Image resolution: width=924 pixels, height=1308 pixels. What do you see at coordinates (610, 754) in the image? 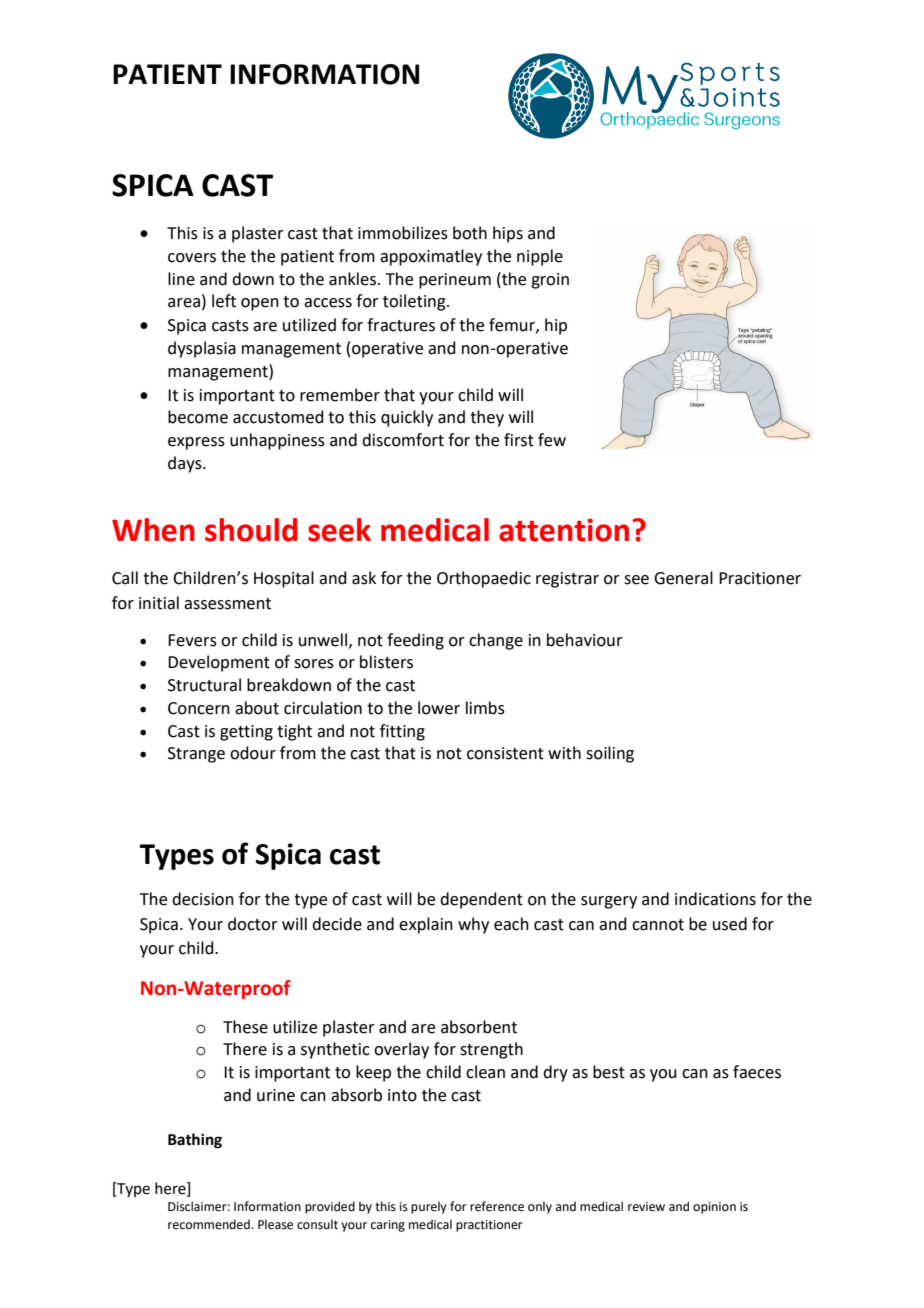
I see `soiling` at bounding box center [610, 754].
